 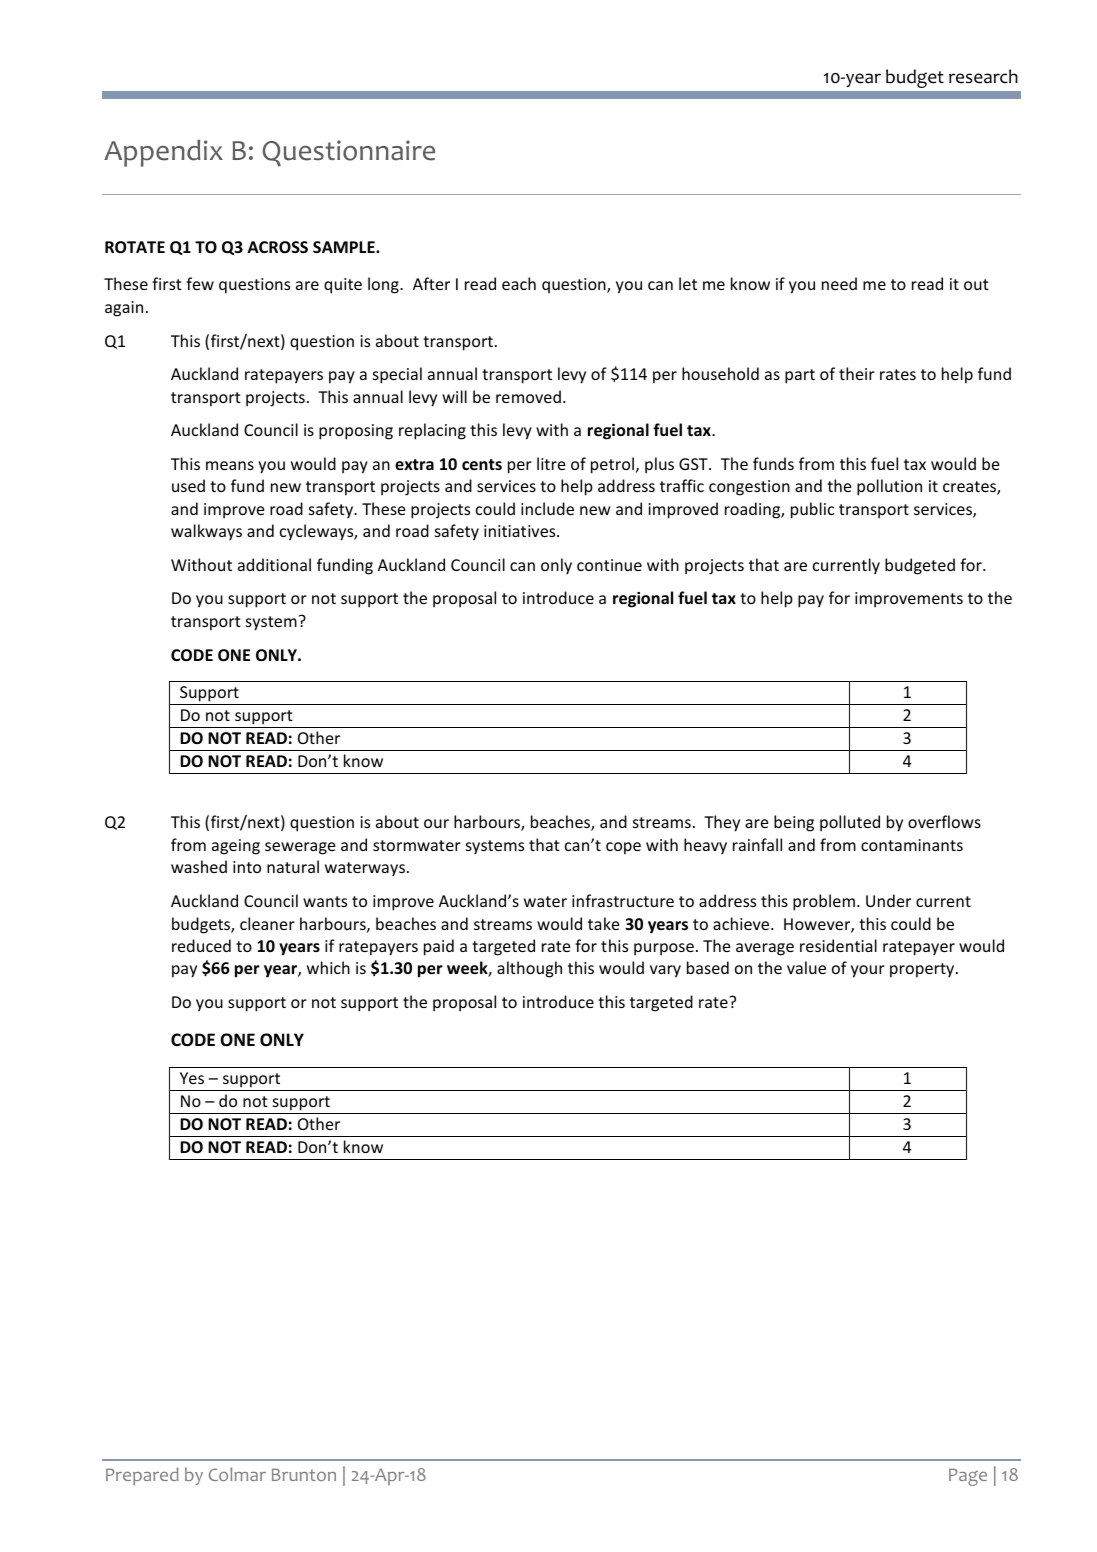 I want to click on Appendix, so click(x=163, y=153).
